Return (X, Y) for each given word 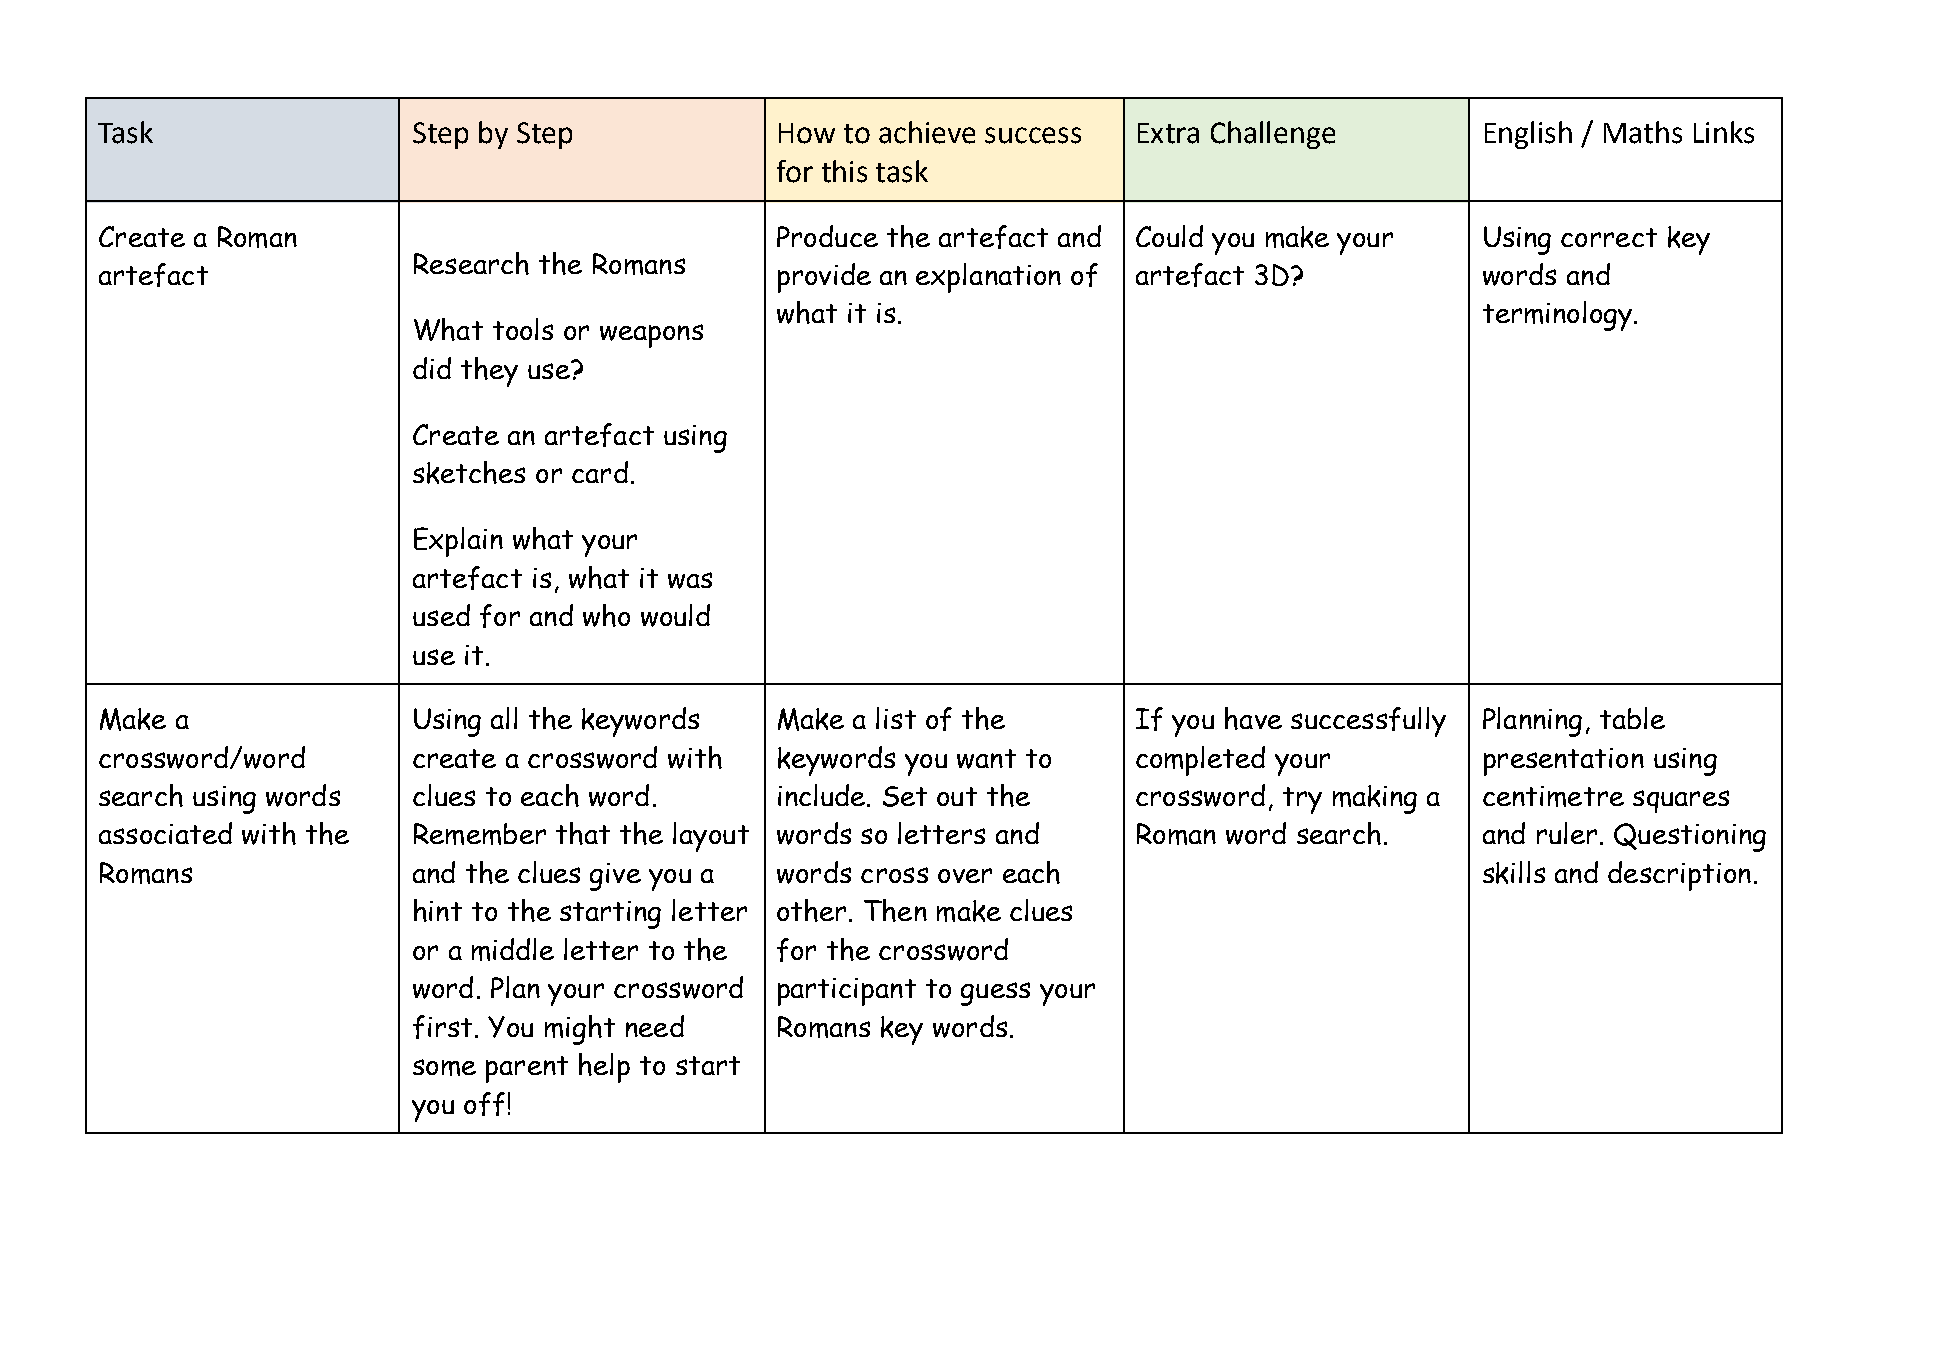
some (444, 1067)
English (1528, 135)
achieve (927, 132)
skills (1514, 872)
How (807, 133)
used (441, 615)
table (1632, 718)
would (675, 615)
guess (995, 994)
